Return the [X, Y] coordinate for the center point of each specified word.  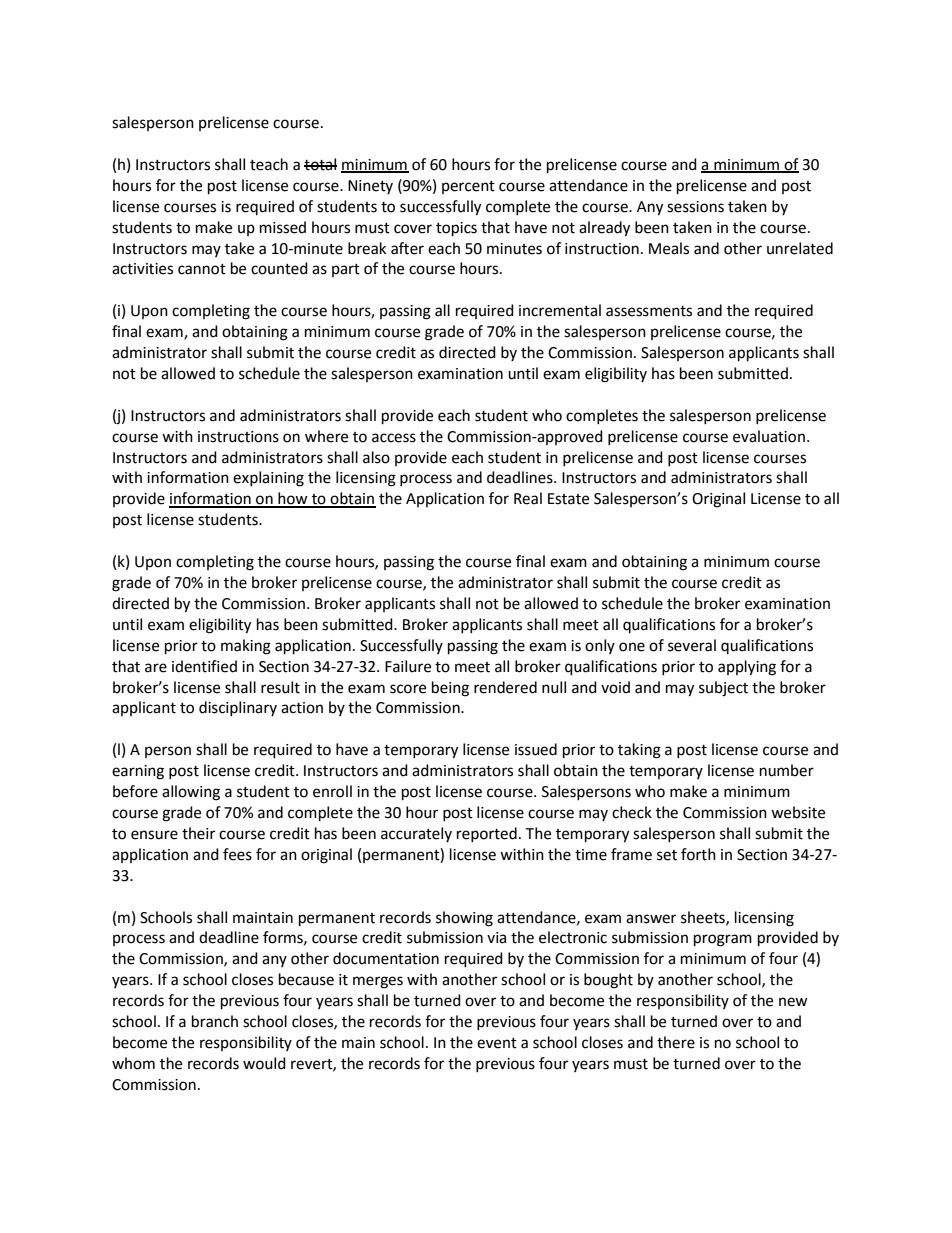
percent [468, 187]
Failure [408, 666]
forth [698, 854]
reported [487, 834]
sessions [695, 207]
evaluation [769, 436]
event [497, 1043]
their [198, 833]
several [692, 645]
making [246, 647]
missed [283, 227]
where [326, 436]
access [394, 438]
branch [215, 1021]
